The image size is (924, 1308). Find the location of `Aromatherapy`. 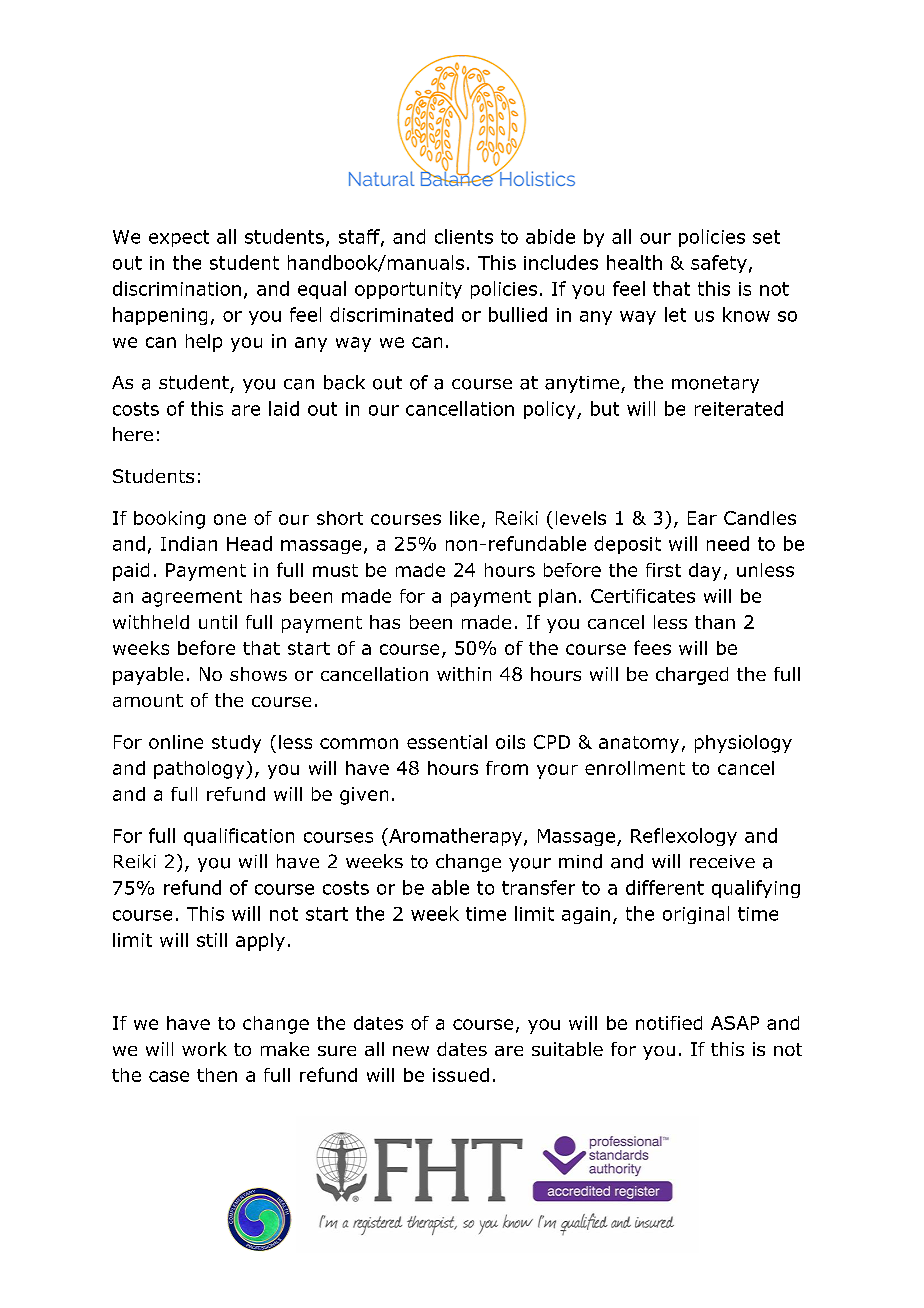

Aromatherapy is located at coordinates (454, 837).
